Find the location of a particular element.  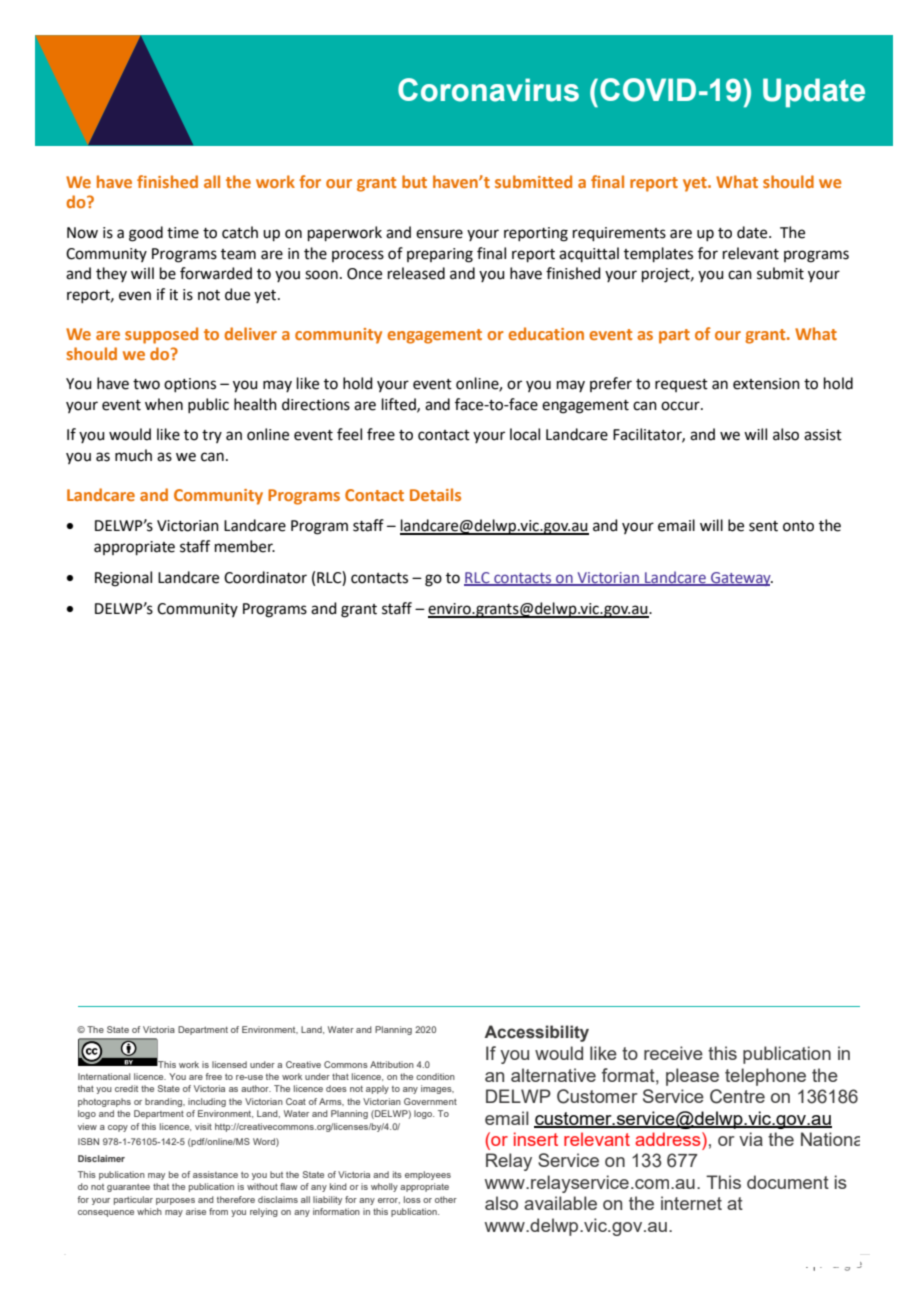

licensed is located at coordinates (229, 1064).
